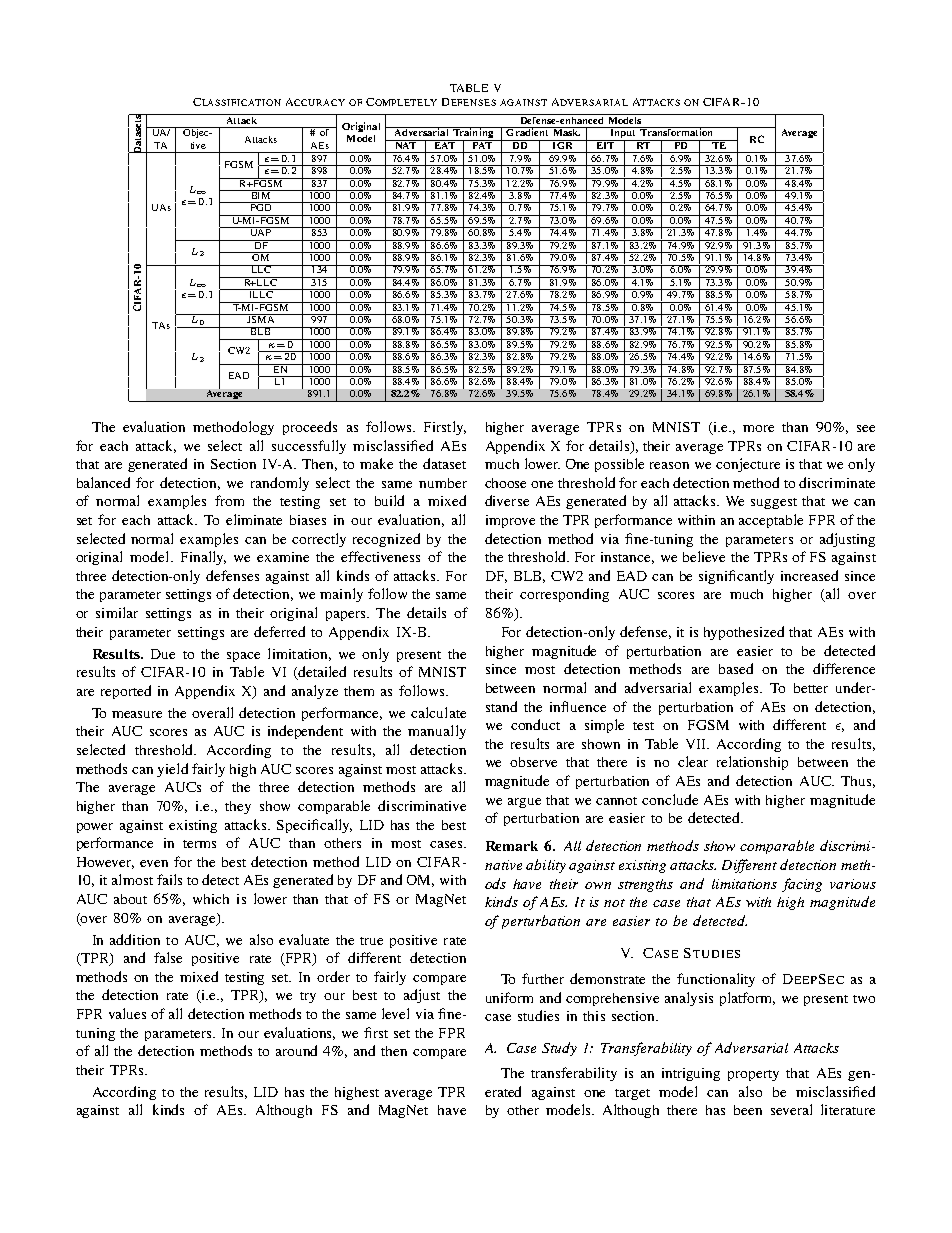 The width and height of the screenshot is (952, 1233). What do you see at coordinates (533, 762) in the screenshot?
I see `observe` at bounding box center [533, 762].
